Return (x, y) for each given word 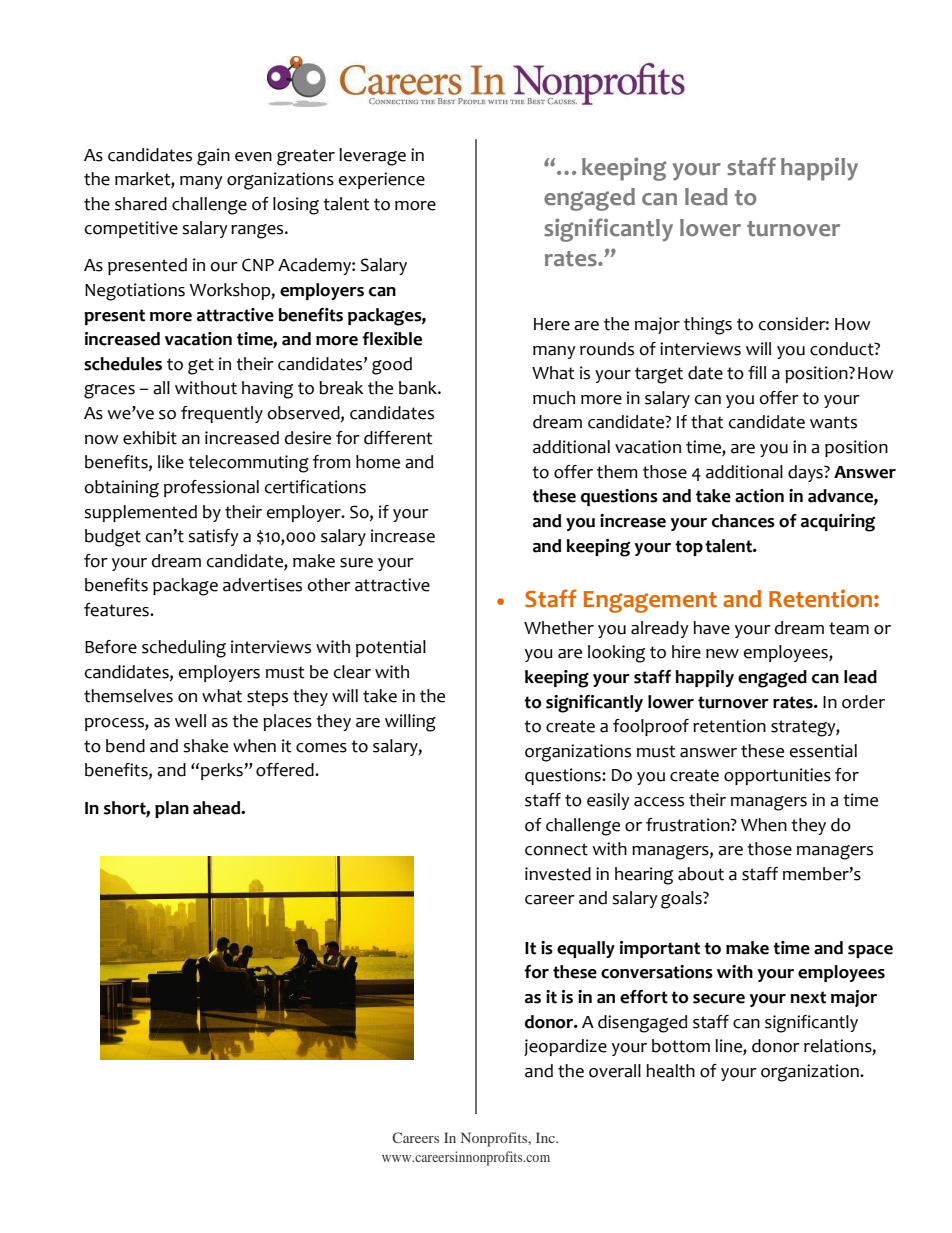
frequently (222, 414)
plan (172, 809)
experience (381, 180)
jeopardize (565, 1047)
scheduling (184, 649)
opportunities (777, 776)
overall (615, 1071)
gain (213, 157)
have (711, 628)
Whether (559, 628)
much (554, 398)
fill (757, 372)
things (708, 326)
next (808, 997)
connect (556, 849)
